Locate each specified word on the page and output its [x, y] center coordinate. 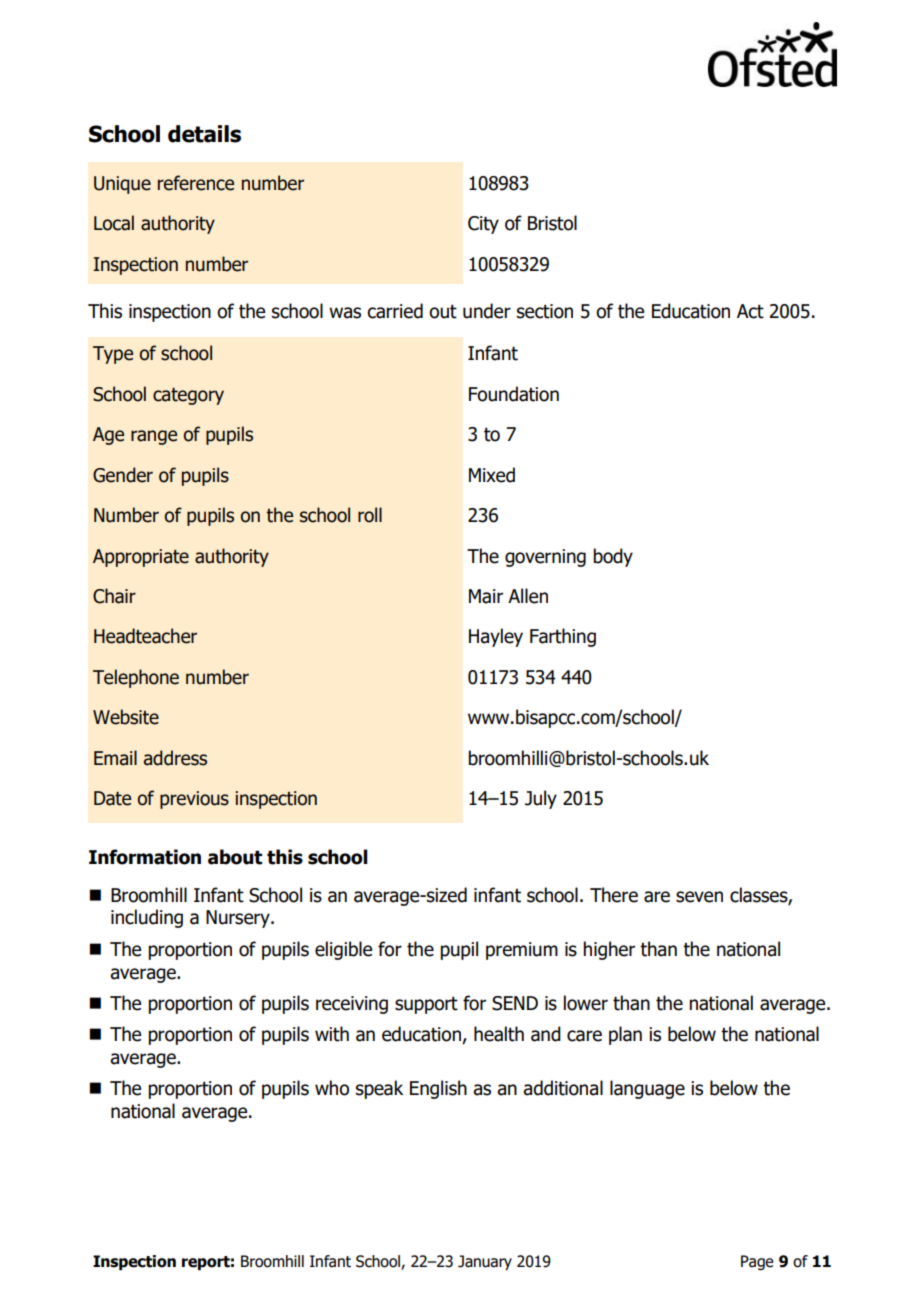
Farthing [563, 637]
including [147, 918]
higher [609, 950]
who [332, 1088]
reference [196, 183]
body [613, 557]
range [154, 437]
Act [750, 311]
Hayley [496, 637]
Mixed [492, 475]
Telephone [136, 678]
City [483, 225]
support [426, 1005]
